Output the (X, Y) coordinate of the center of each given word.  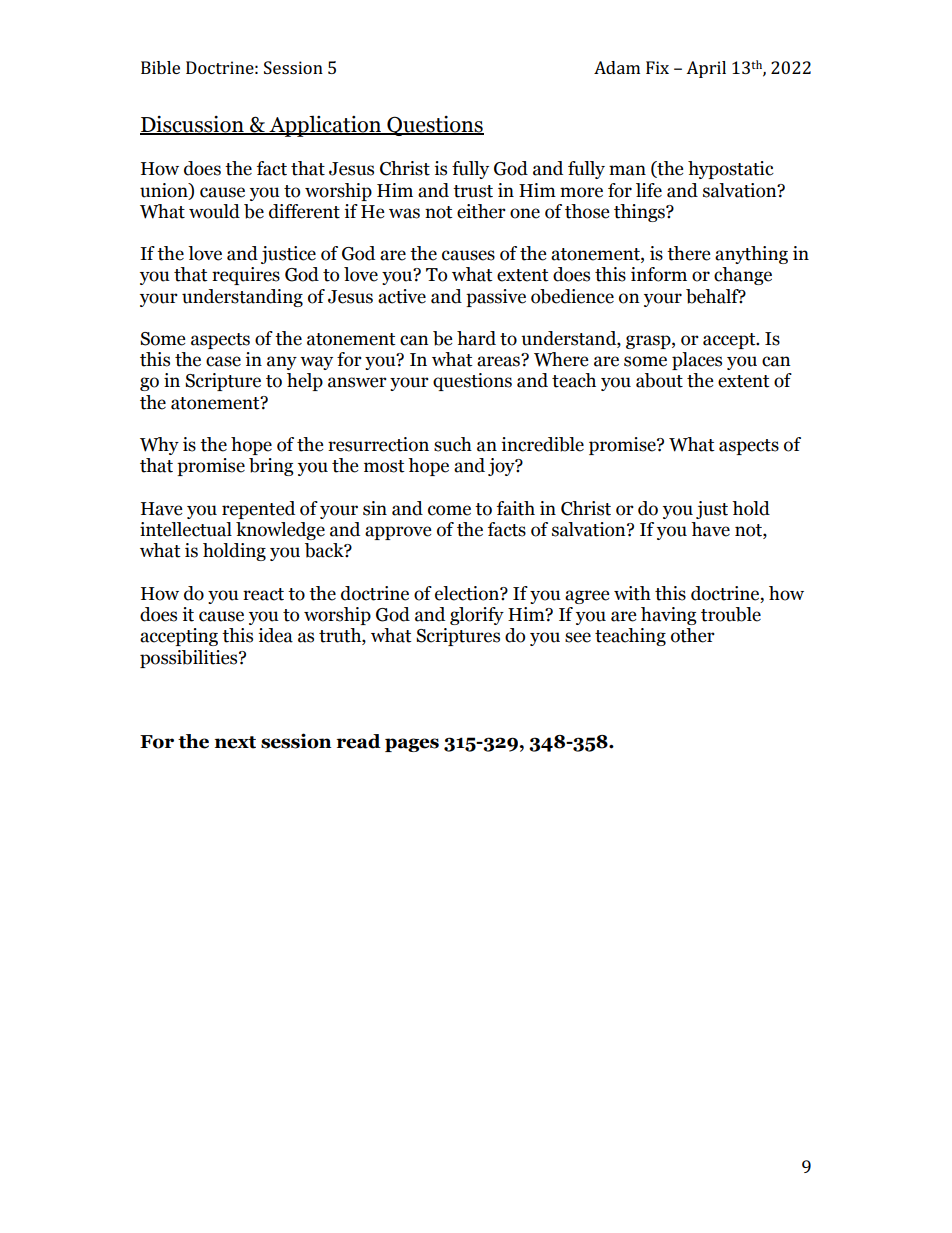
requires (246, 276)
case (223, 361)
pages (412, 745)
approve (398, 533)
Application (325, 126)
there (689, 253)
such (453, 444)
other (693, 635)
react (263, 594)
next (235, 742)
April (706, 69)
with (632, 593)
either (481, 211)
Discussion (193, 125)
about (659, 380)
